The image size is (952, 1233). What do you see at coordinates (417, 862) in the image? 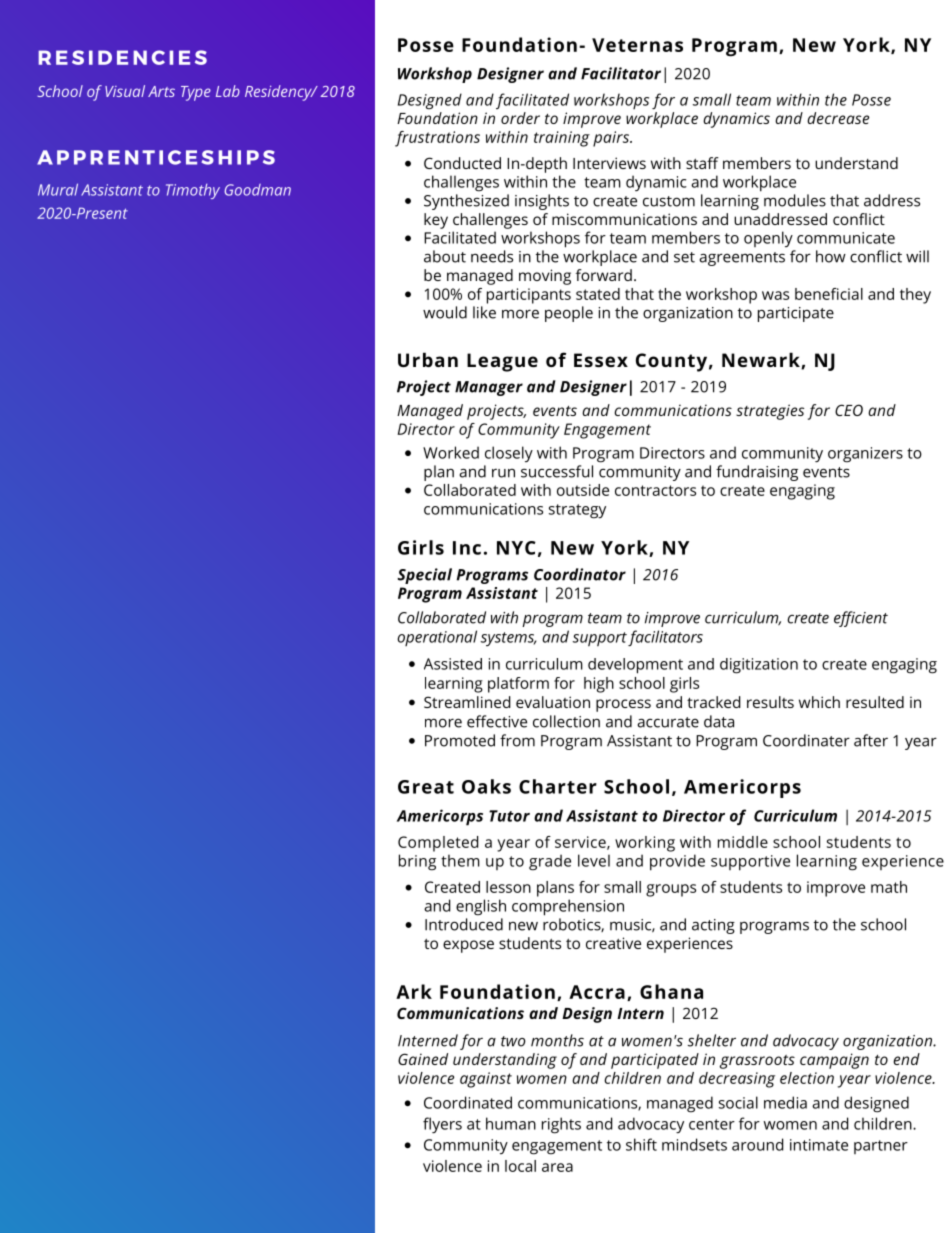
I see `bring` at bounding box center [417, 862].
